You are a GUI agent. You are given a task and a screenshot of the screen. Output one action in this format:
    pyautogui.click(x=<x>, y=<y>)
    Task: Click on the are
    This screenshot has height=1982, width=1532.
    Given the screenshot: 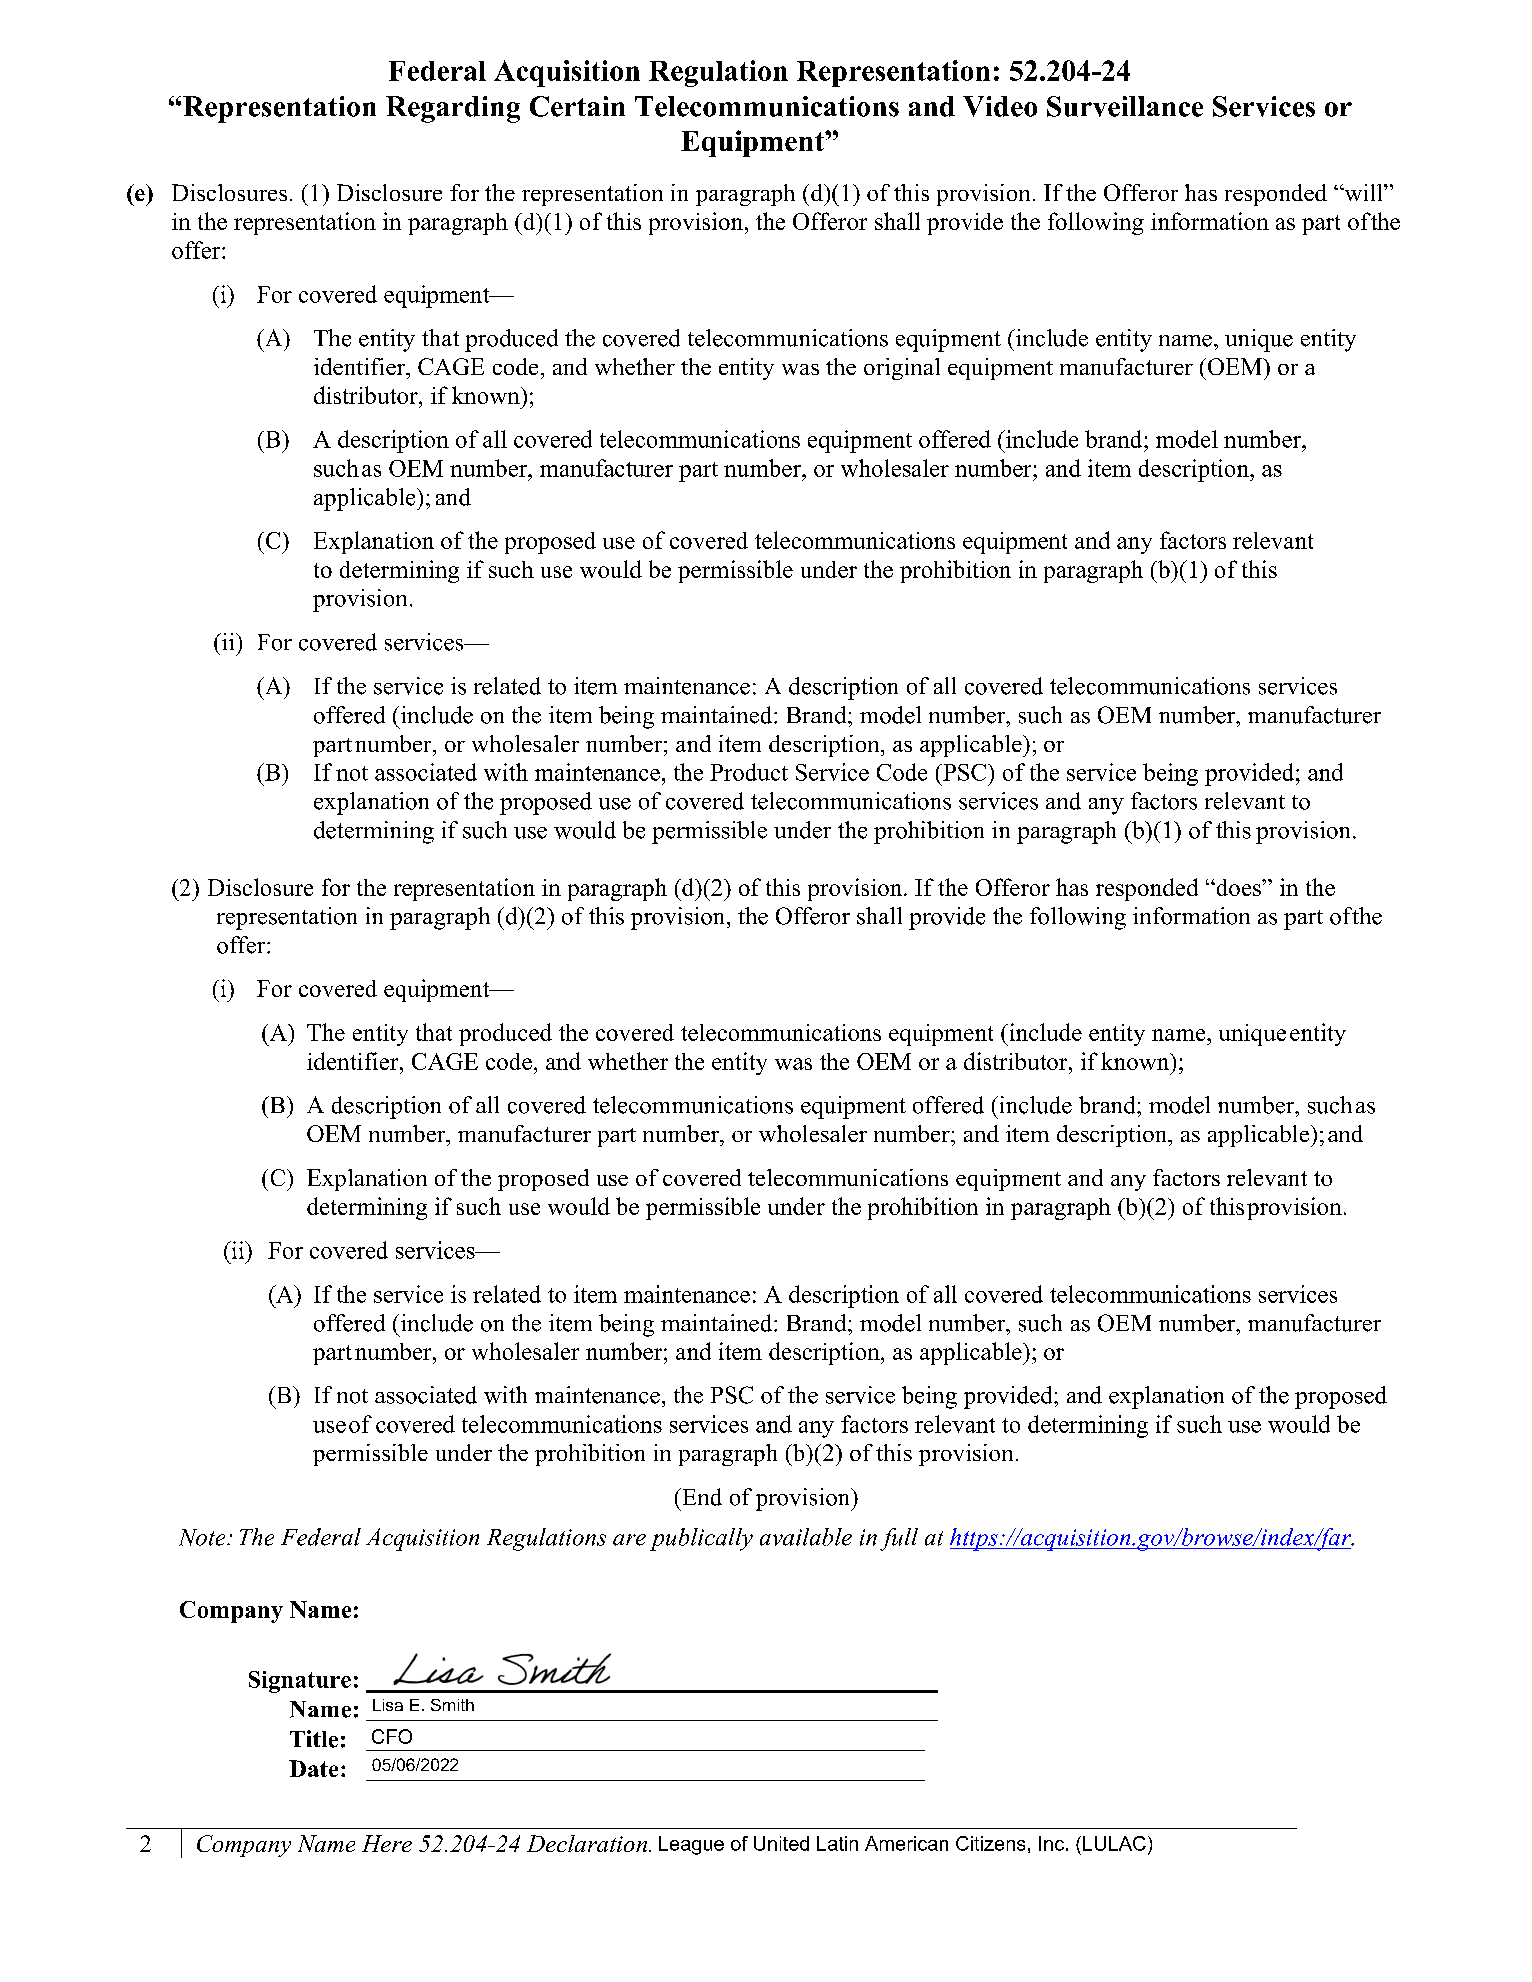 What is the action you would take?
    pyautogui.click(x=629, y=1540)
